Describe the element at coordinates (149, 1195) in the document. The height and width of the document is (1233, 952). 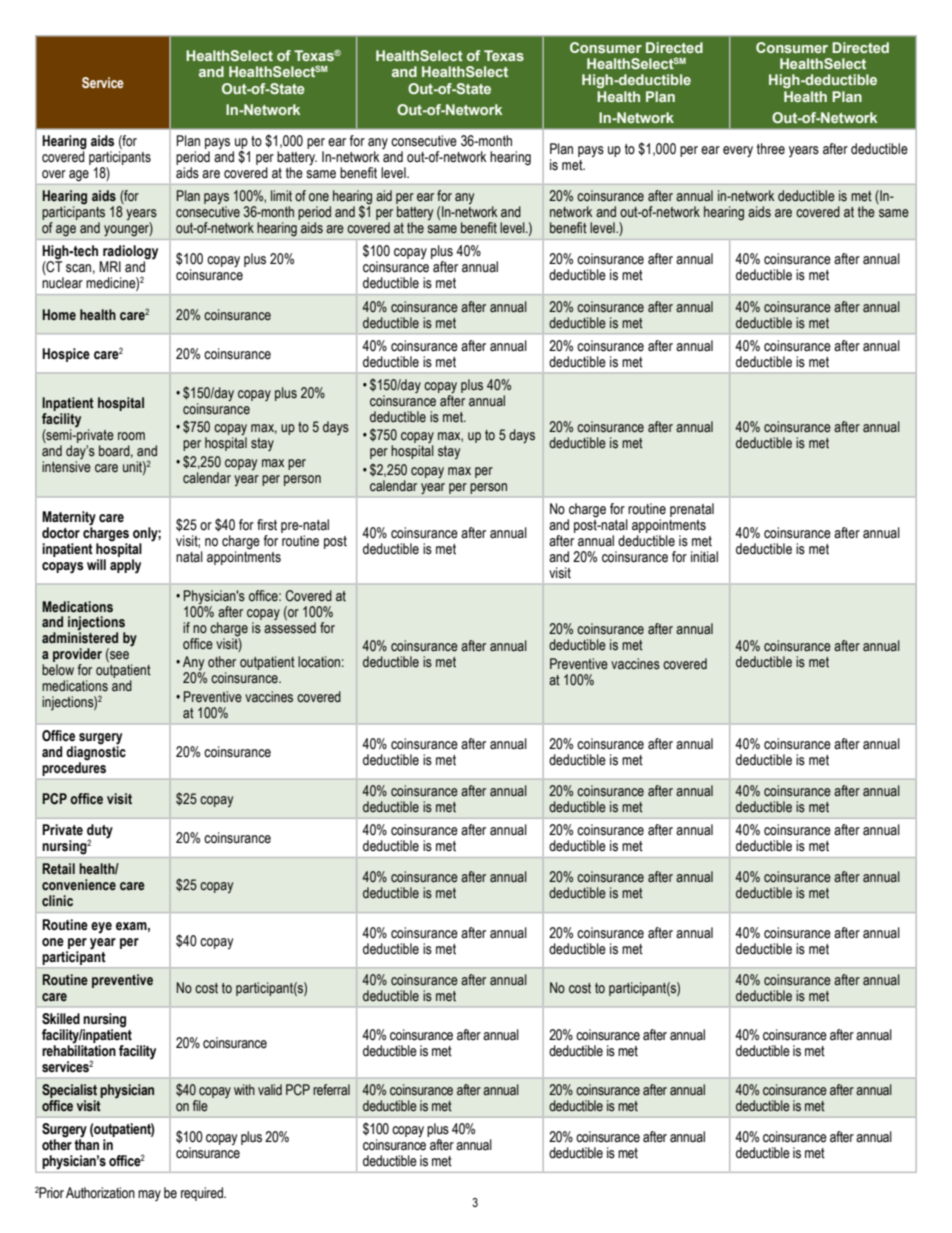
I see `may` at that location.
